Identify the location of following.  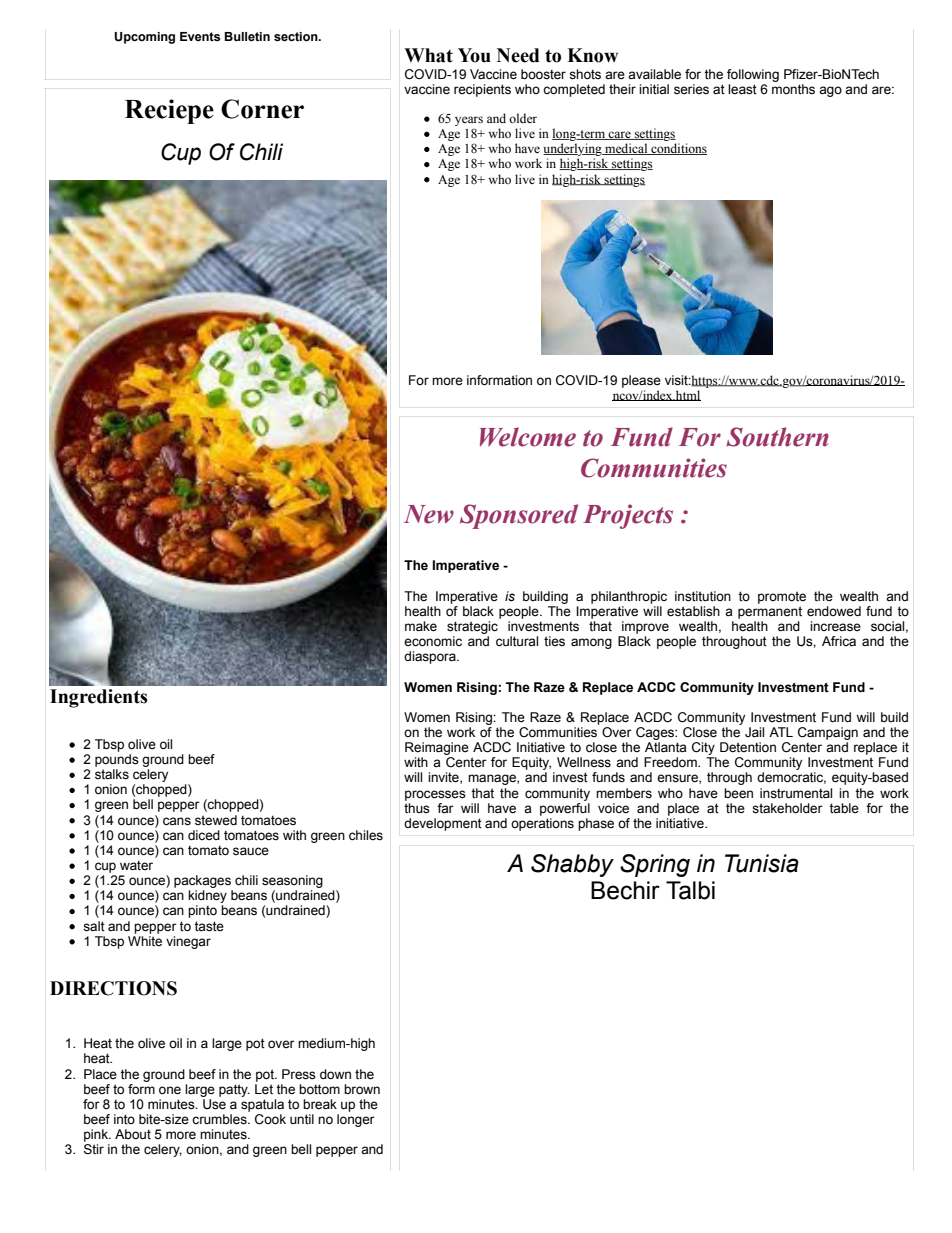
(753, 75).
